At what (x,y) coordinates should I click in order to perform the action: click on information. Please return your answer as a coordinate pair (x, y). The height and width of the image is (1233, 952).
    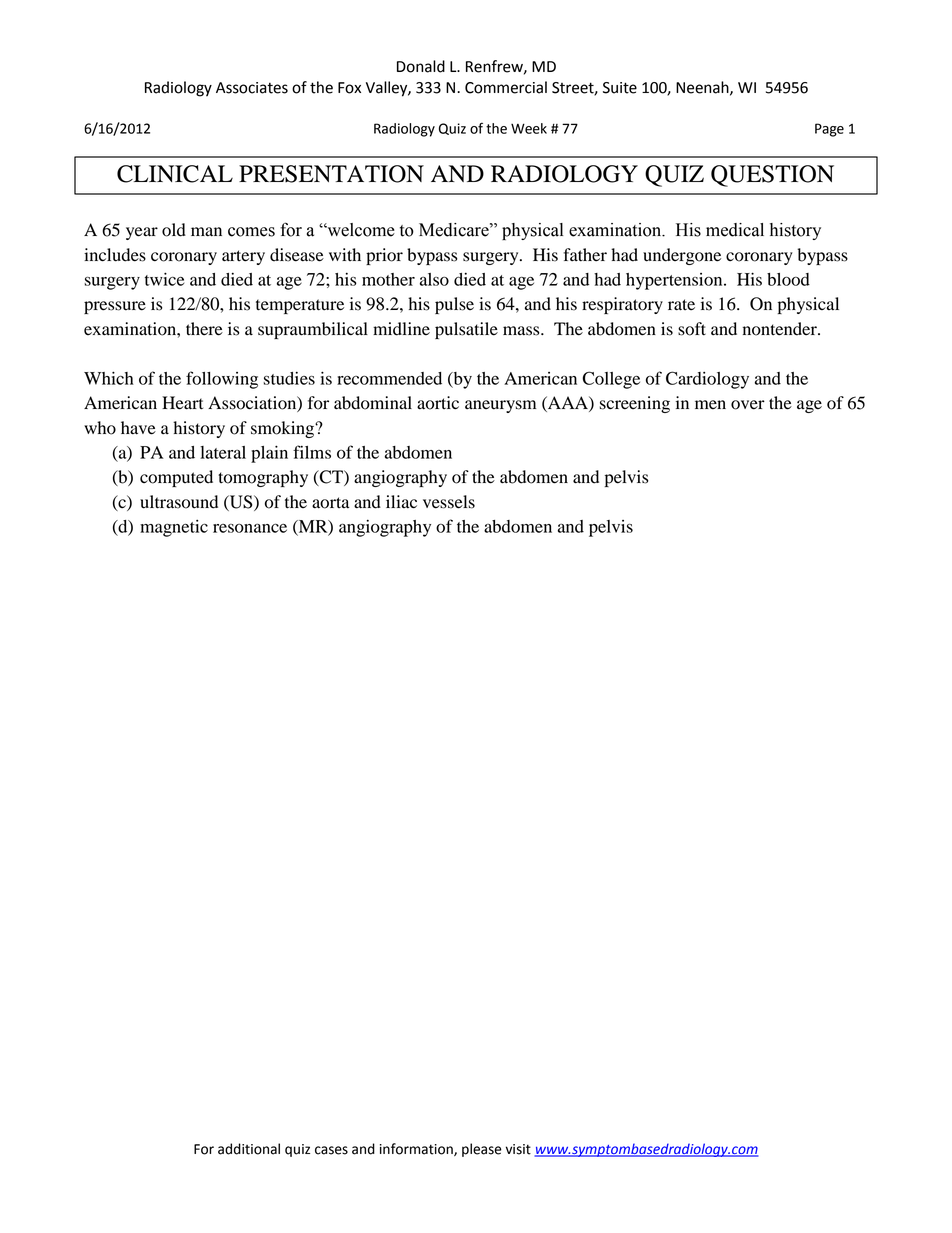
    Looking at the image, I should click on (417, 1149).
